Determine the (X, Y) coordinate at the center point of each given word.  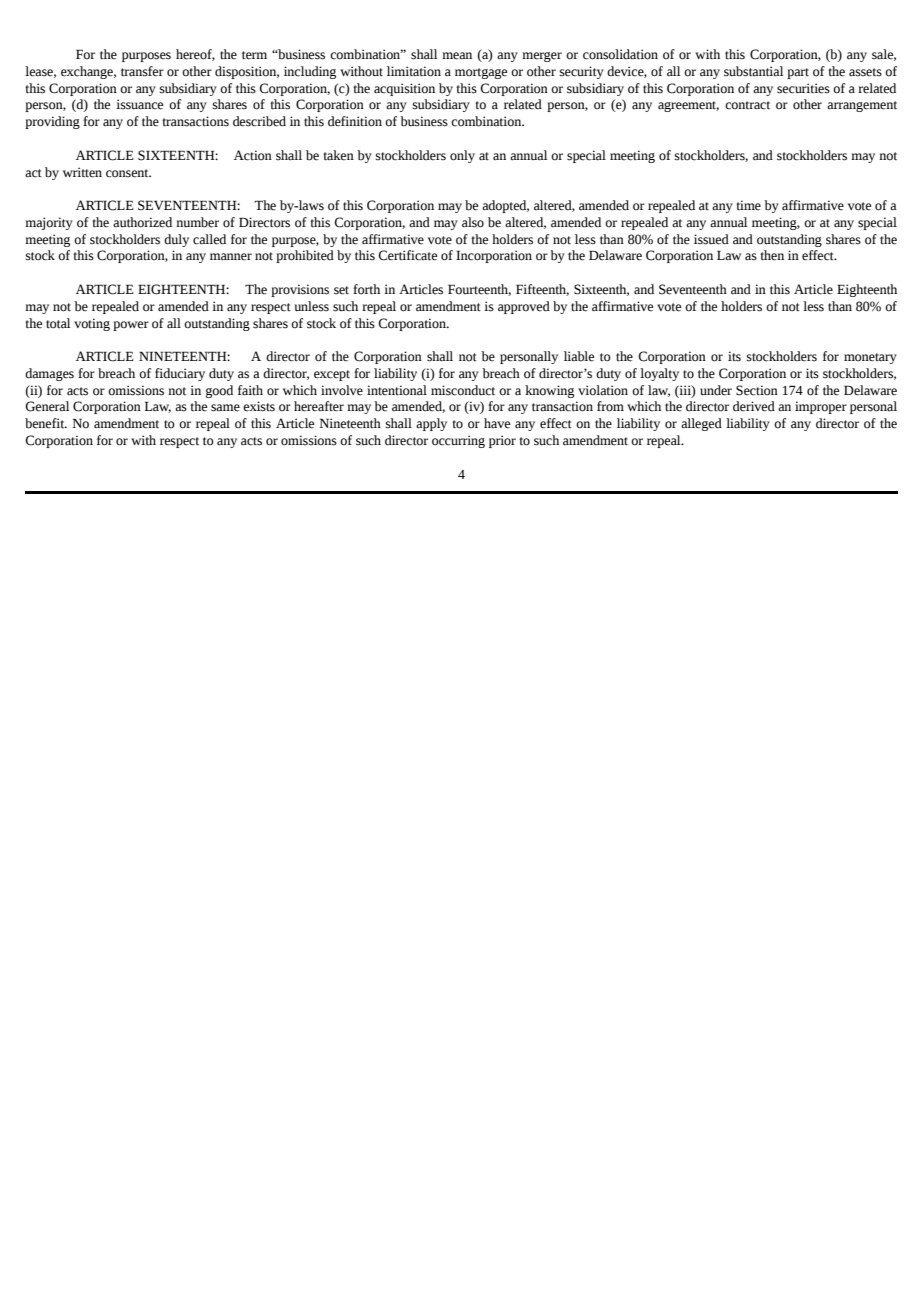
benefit (46, 423)
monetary (870, 358)
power (131, 326)
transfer (142, 71)
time (748, 205)
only (462, 156)
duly (176, 240)
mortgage (481, 73)
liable (579, 356)
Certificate (407, 255)
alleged (701, 424)
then (772, 255)
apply (431, 424)
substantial (753, 71)
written (82, 172)
